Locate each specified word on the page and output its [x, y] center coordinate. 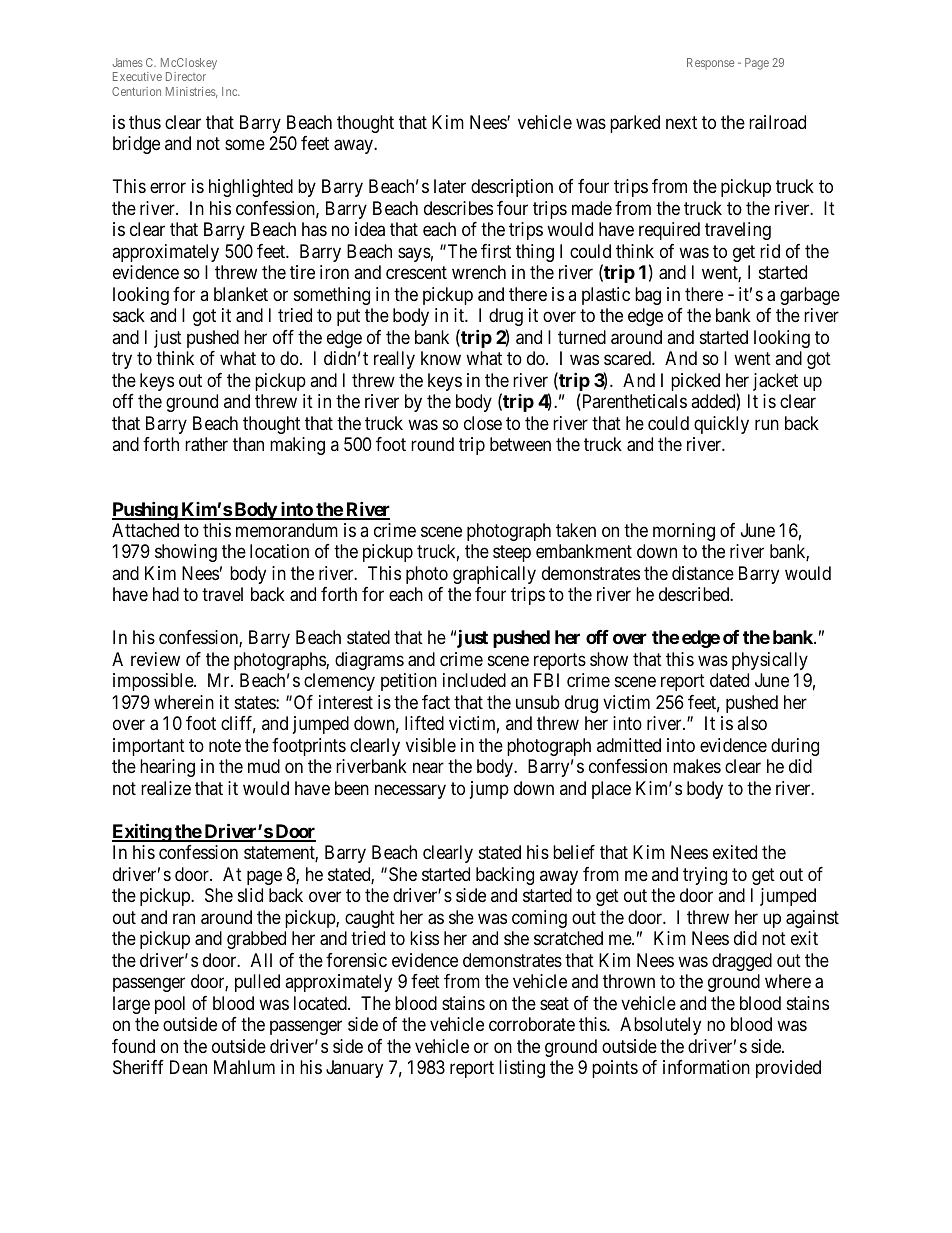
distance [703, 573]
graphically [494, 575]
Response [710, 63]
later [450, 186]
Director [186, 76]
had [166, 594]
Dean [188, 1067]
